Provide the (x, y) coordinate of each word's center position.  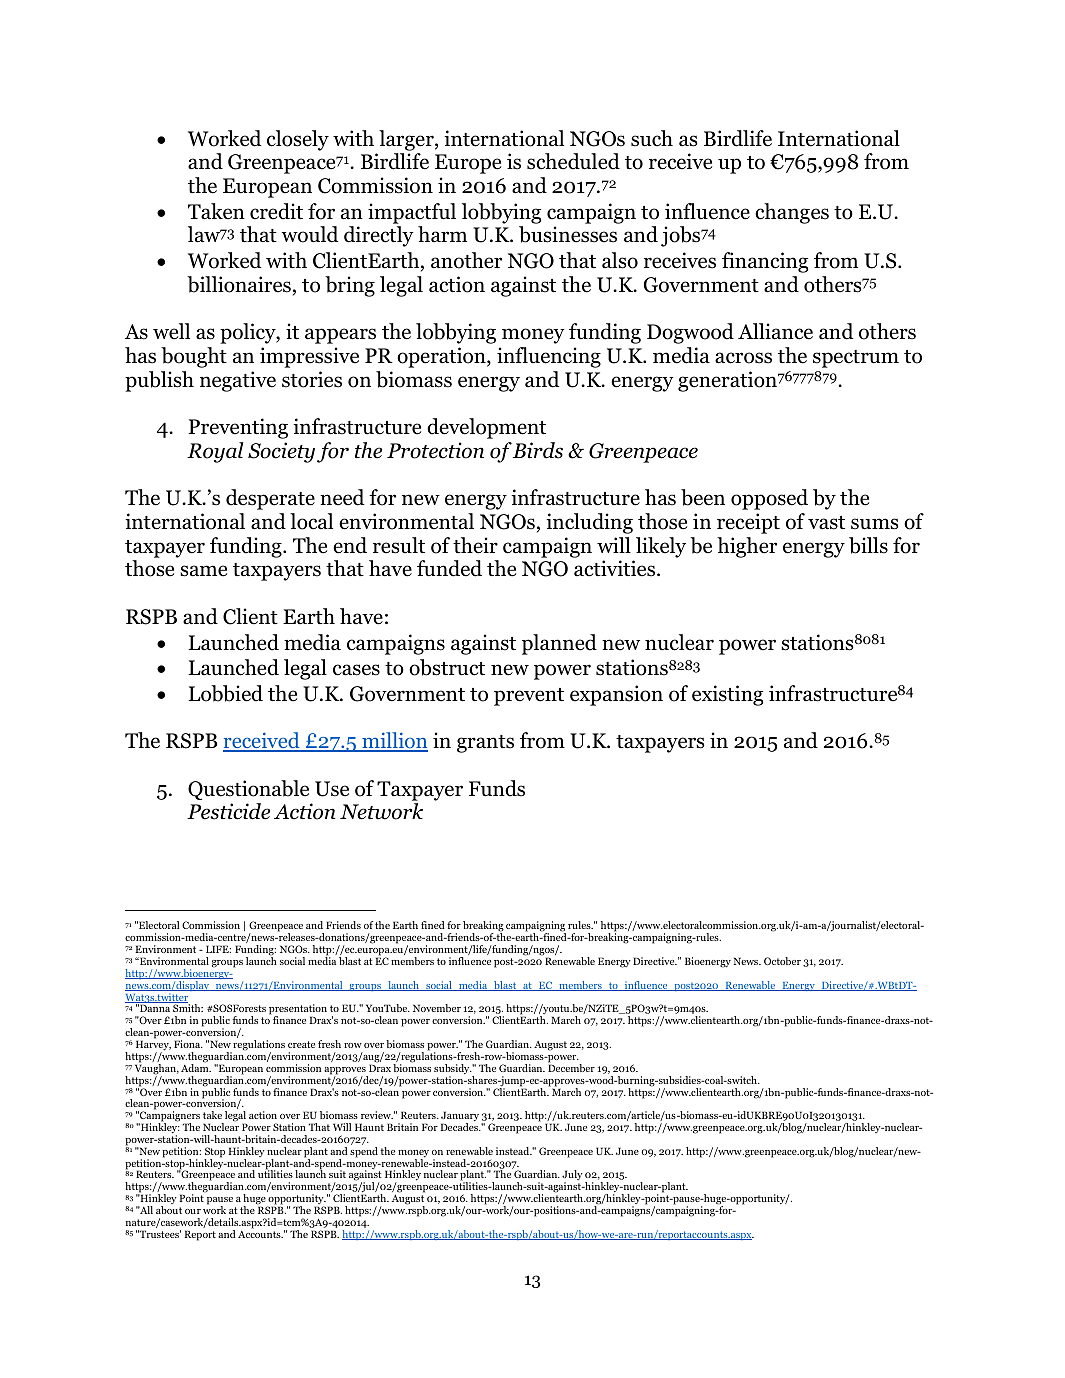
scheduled (573, 161)
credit (276, 211)
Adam (196, 1067)
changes (792, 213)
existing (727, 695)
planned (559, 644)
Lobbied (226, 693)
